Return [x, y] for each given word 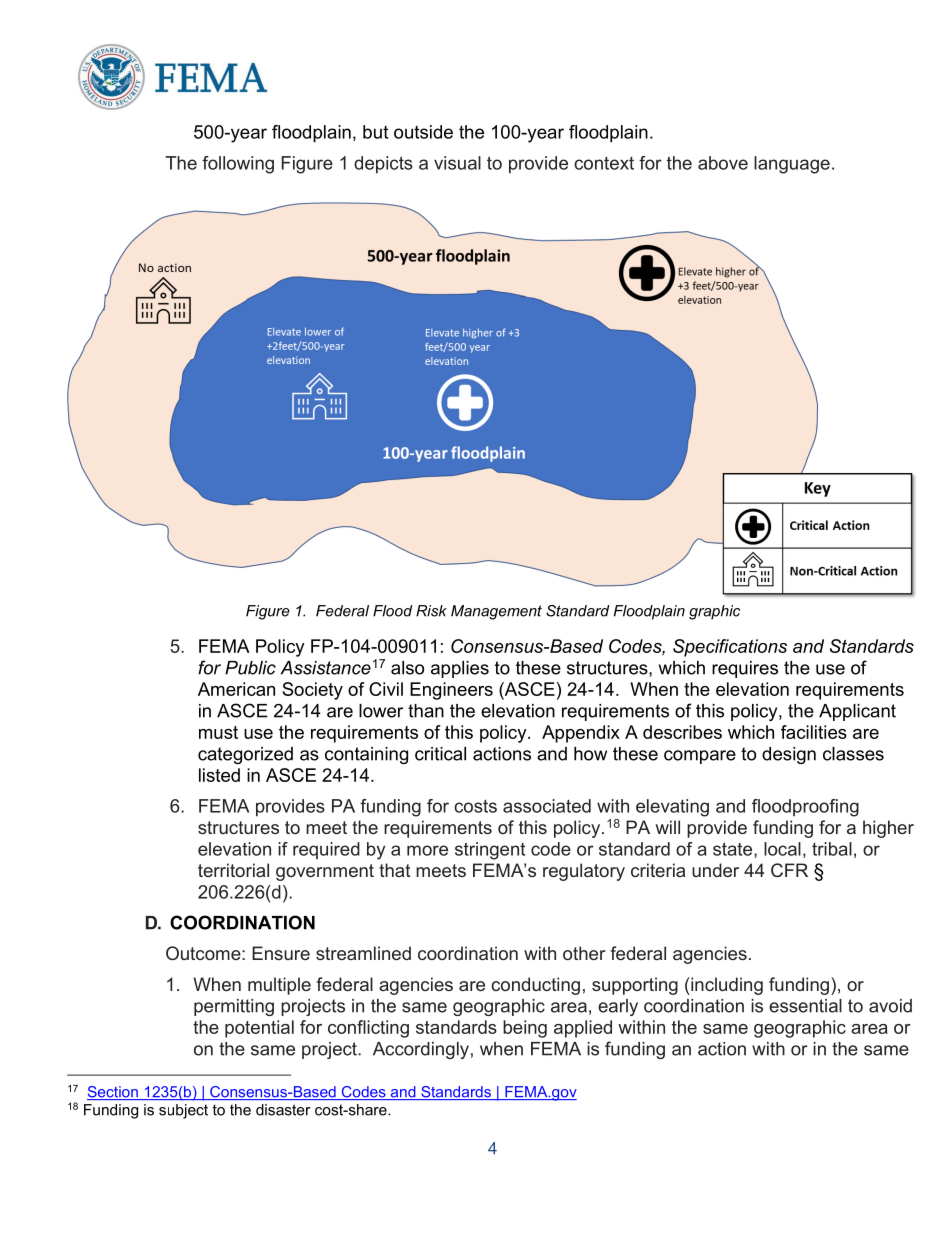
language [792, 165]
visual [457, 163]
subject [183, 1111]
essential [805, 1006]
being [525, 1029]
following [238, 165]
